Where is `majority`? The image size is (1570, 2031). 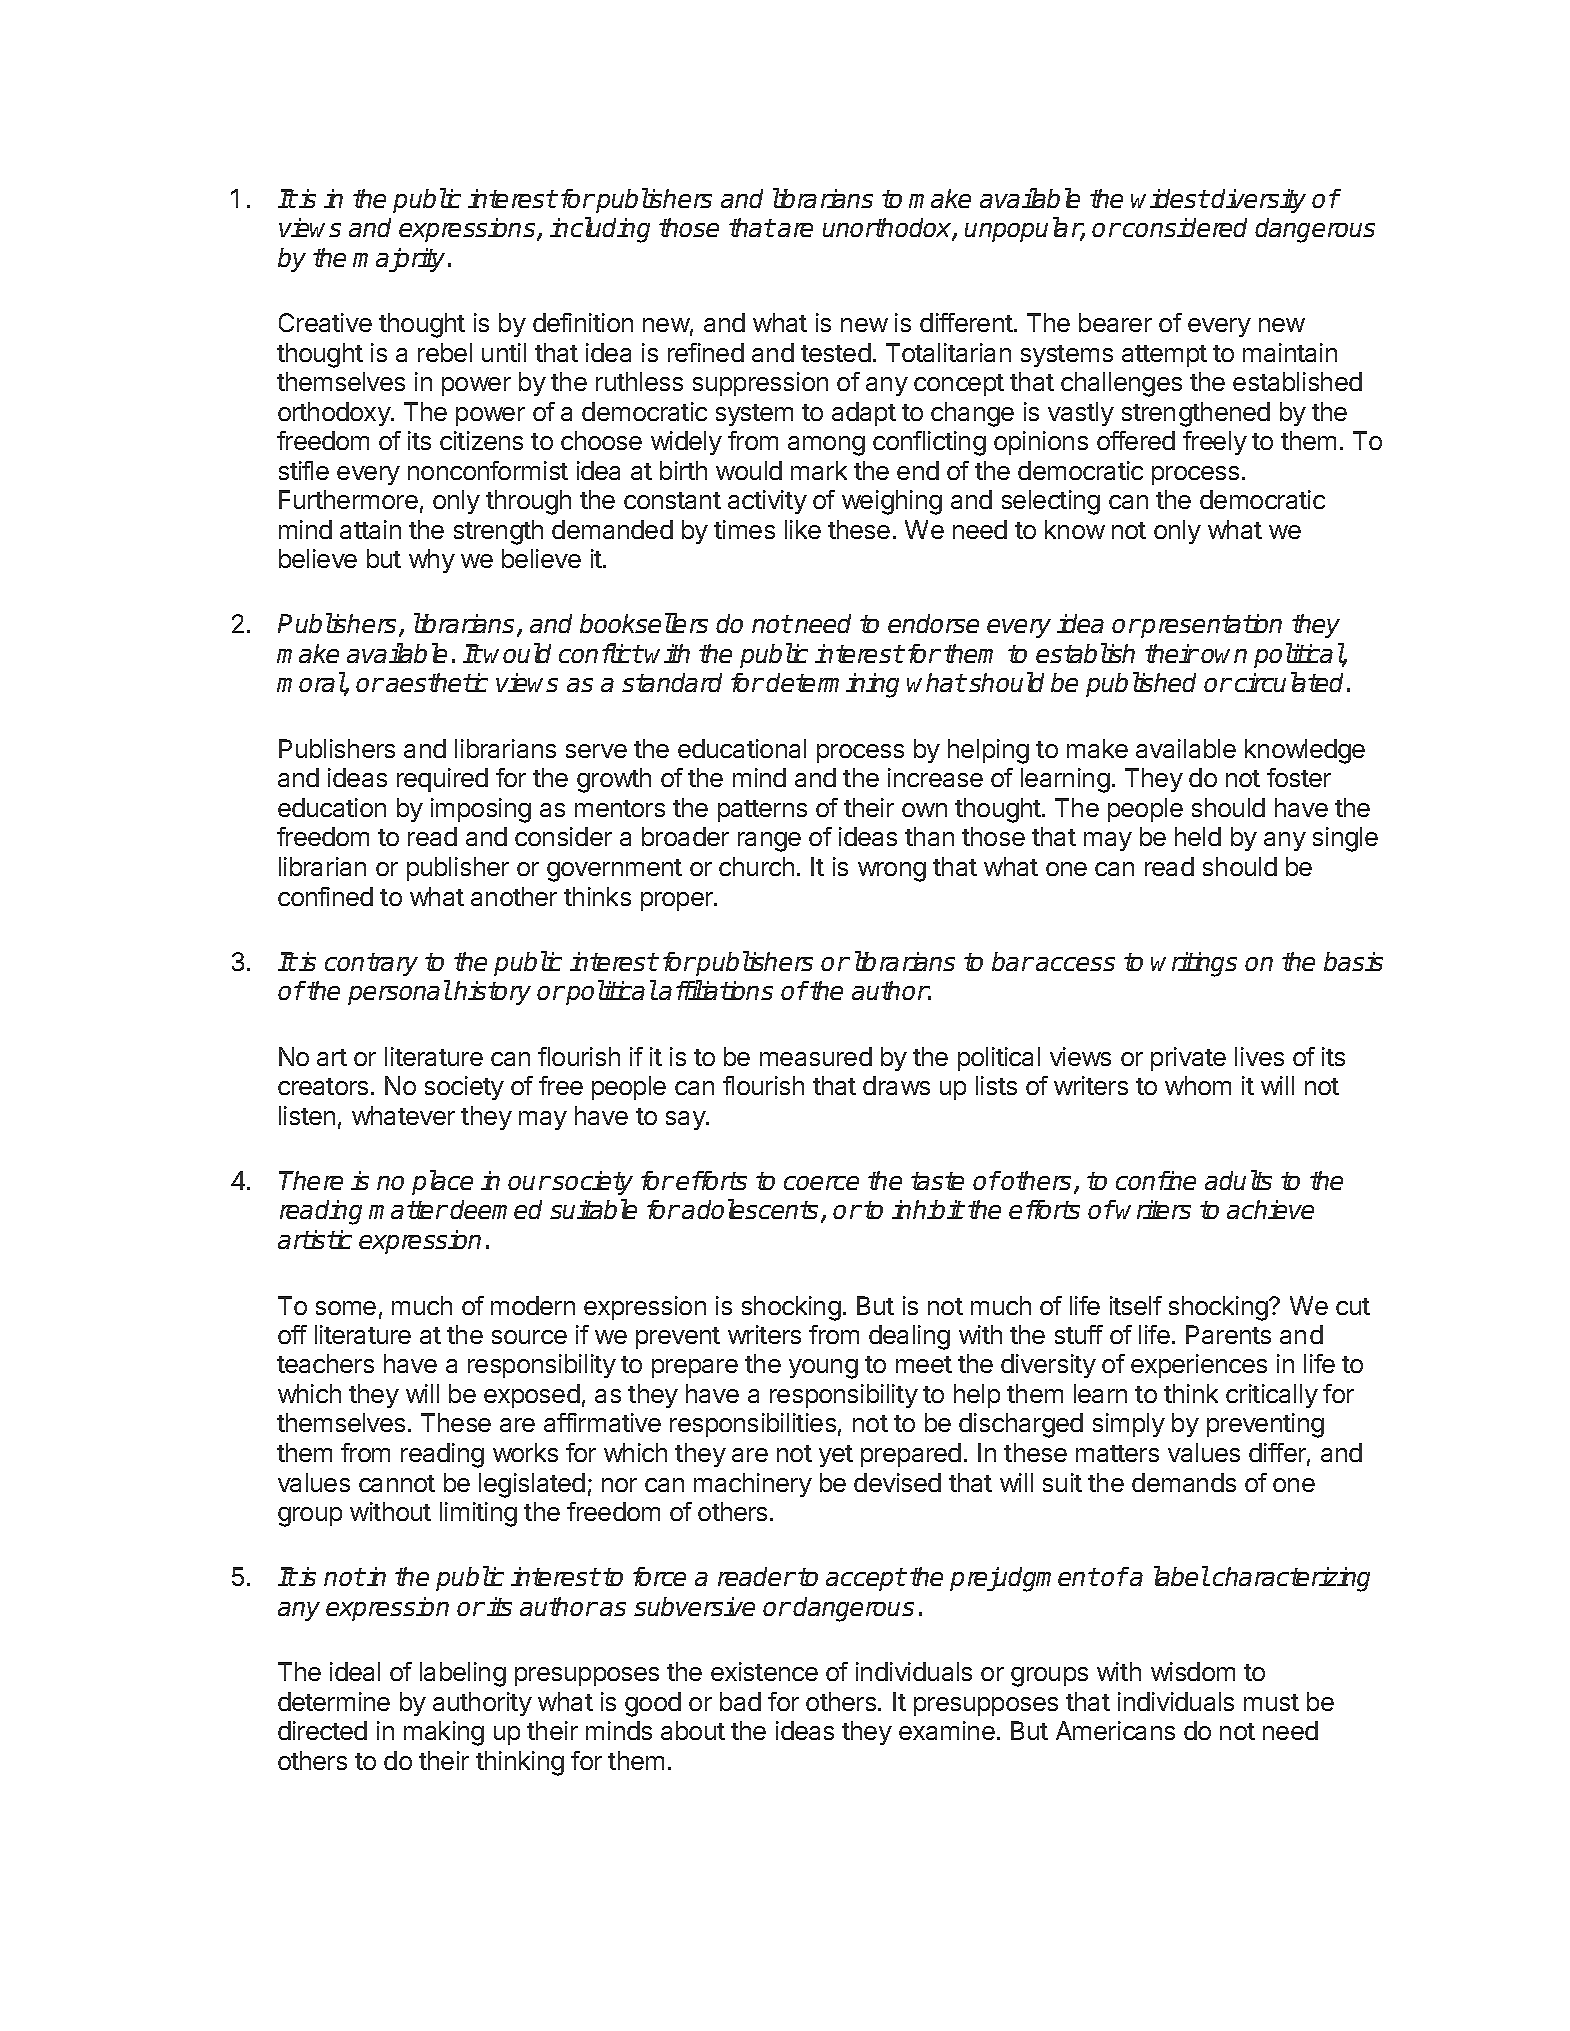 majority is located at coordinates (399, 260).
